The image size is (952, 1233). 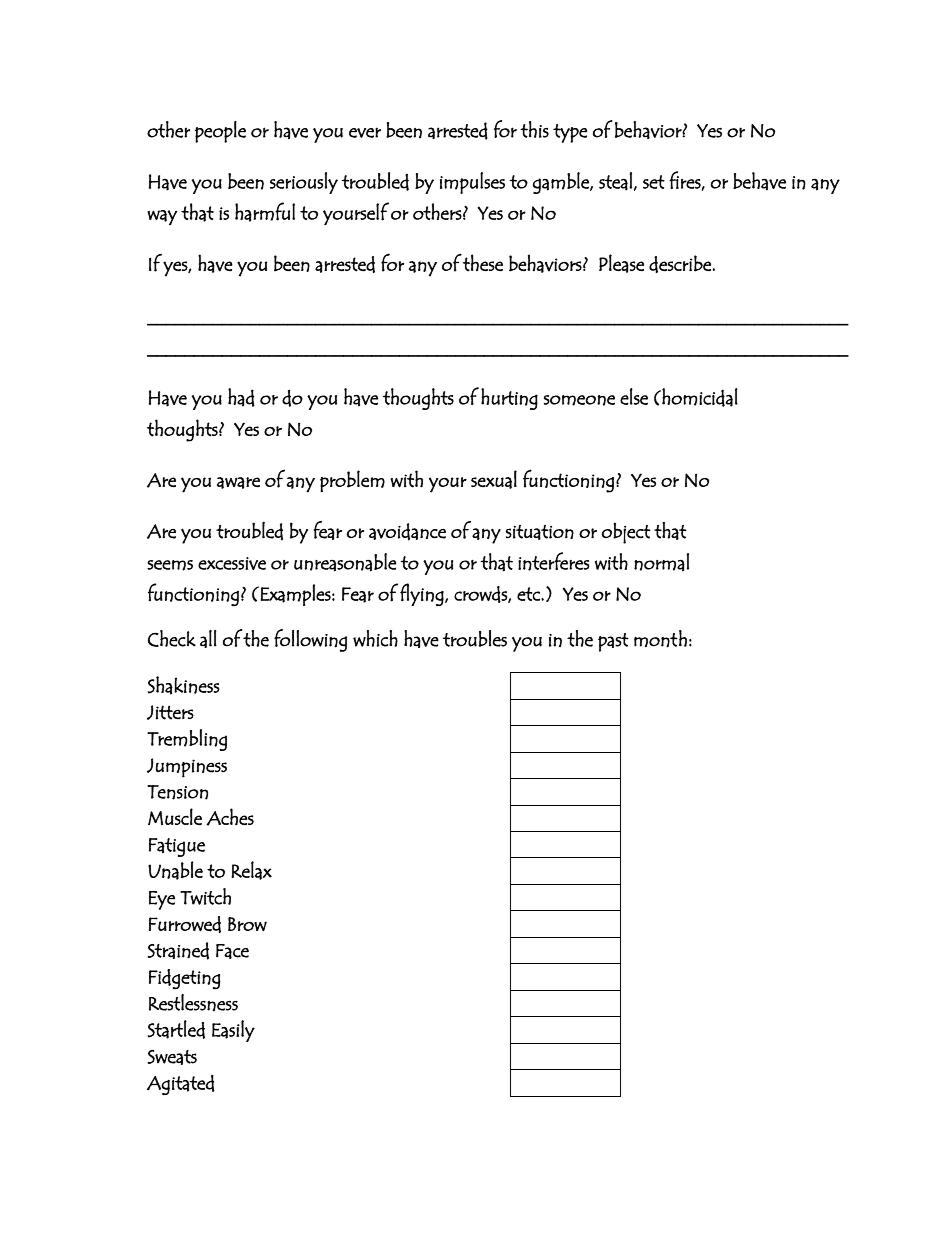 I want to click on steal, so click(x=615, y=181).
